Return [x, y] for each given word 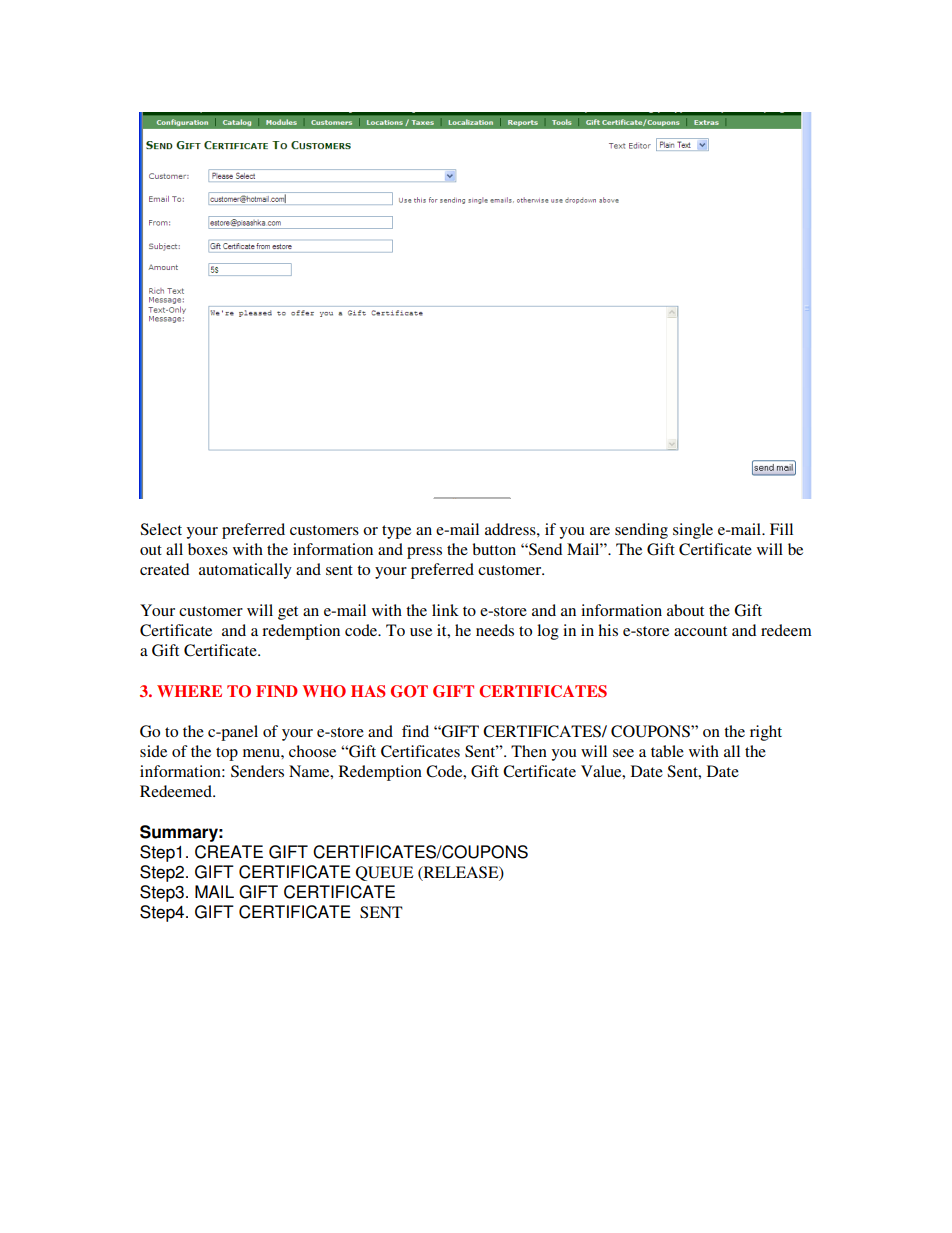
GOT [409, 691]
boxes [208, 549]
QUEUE [385, 873]
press [424, 553]
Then [529, 751]
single [693, 531]
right [766, 733]
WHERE [189, 691]
